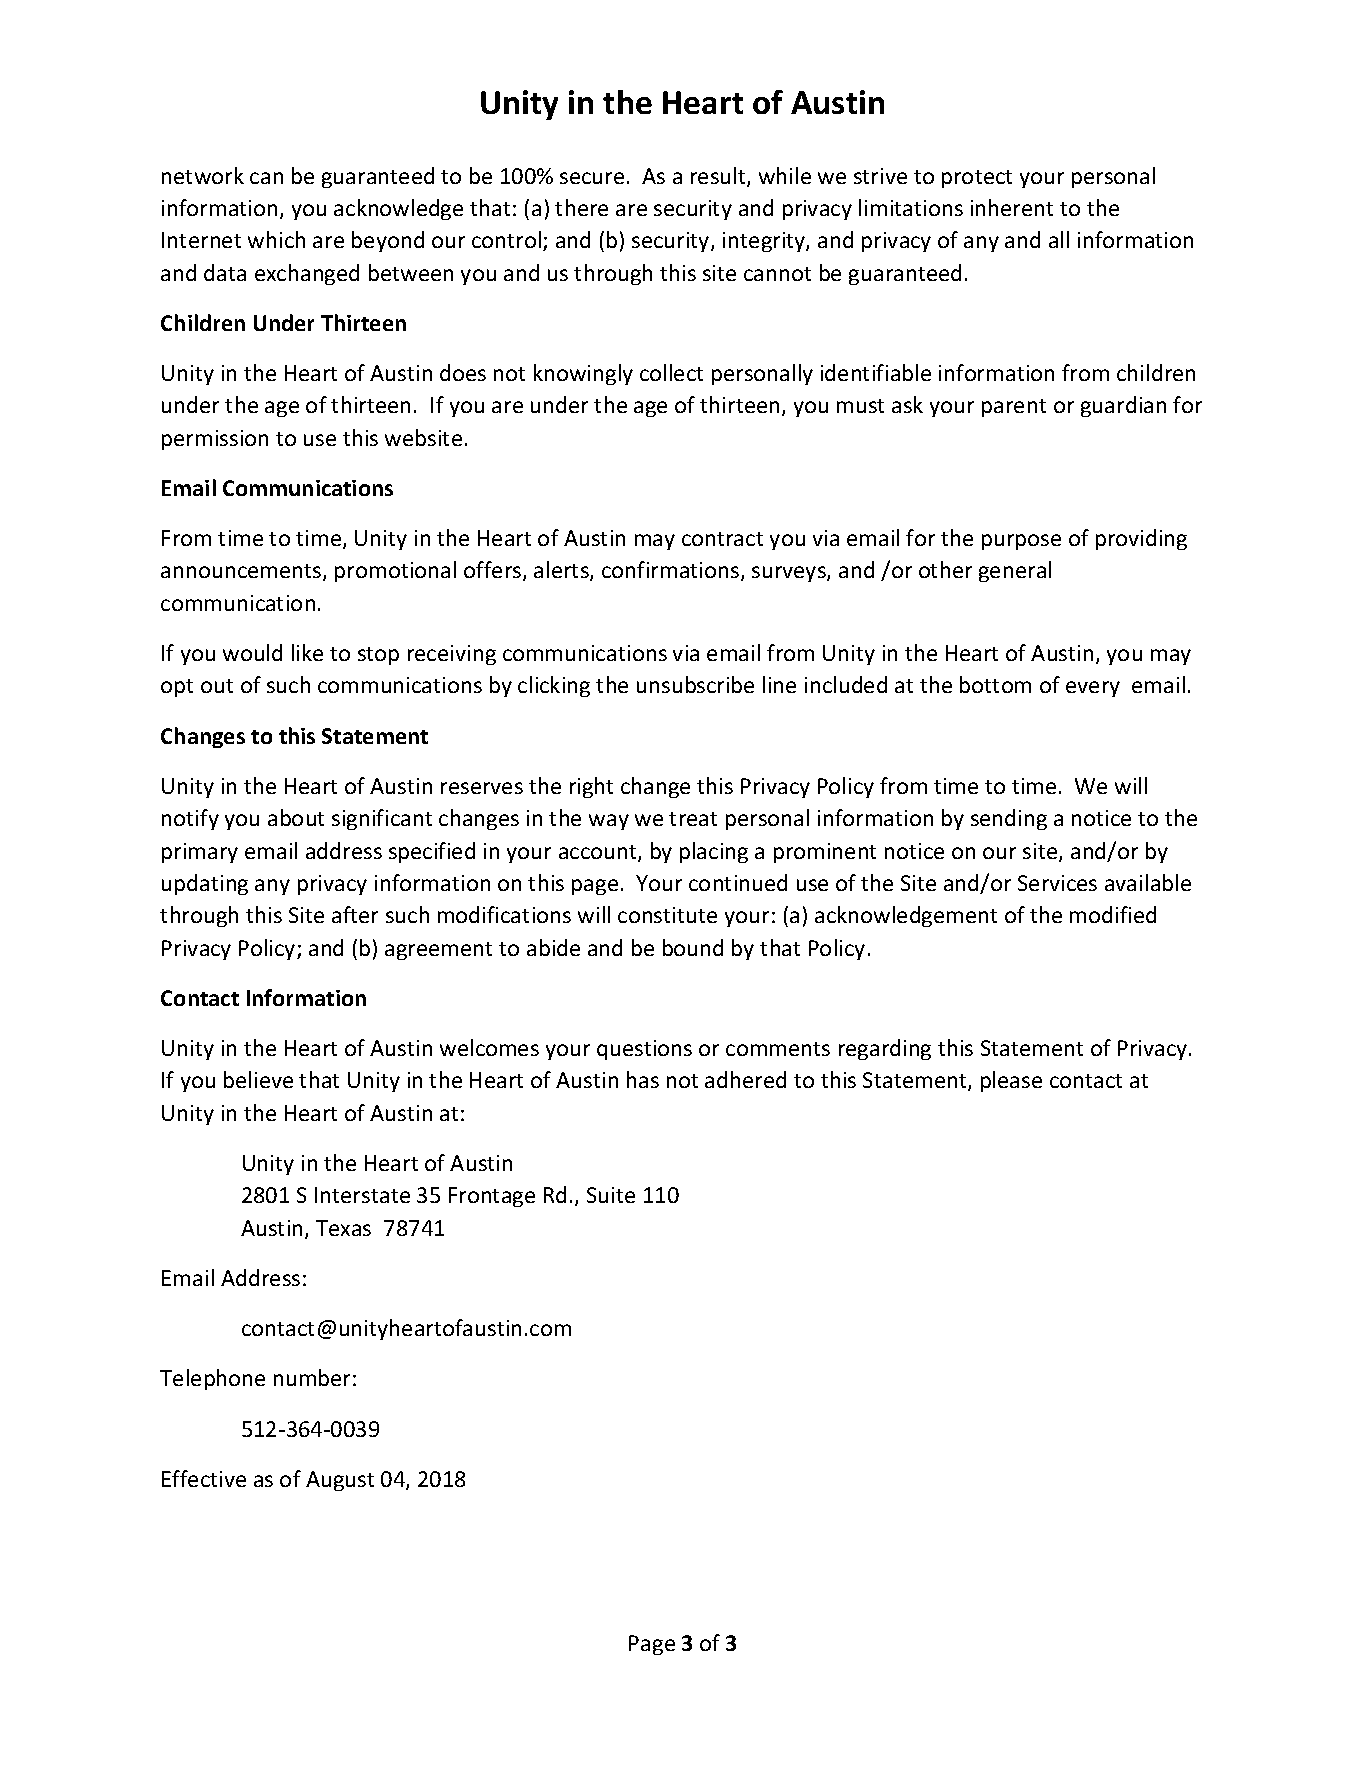 The width and height of the document is (1366, 1768). Describe the element at coordinates (258, 1079) in the document. I see `believe` at that location.
